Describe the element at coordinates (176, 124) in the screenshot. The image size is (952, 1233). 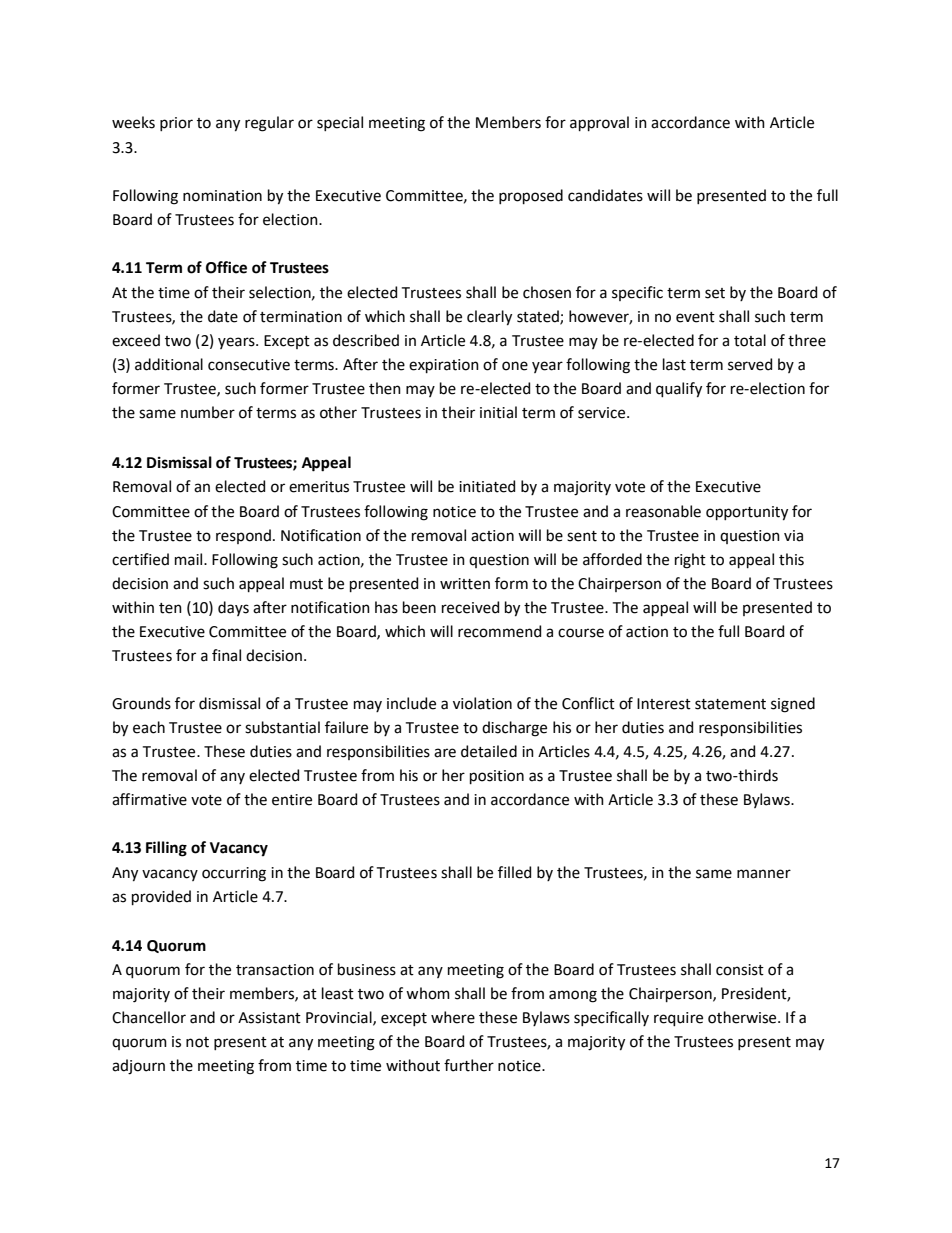
I see `prior` at that location.
